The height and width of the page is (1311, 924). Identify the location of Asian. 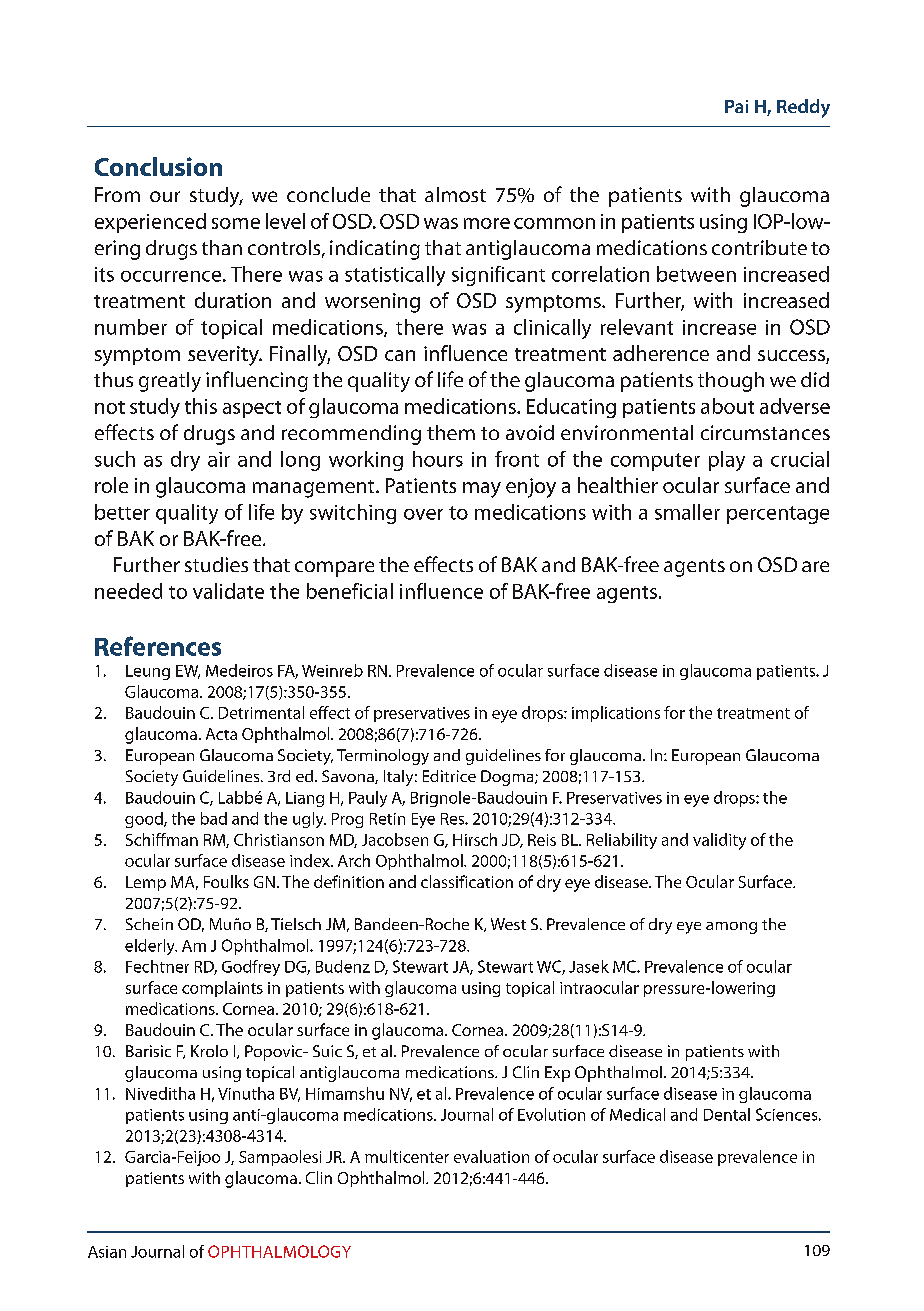
(107, 1252).
